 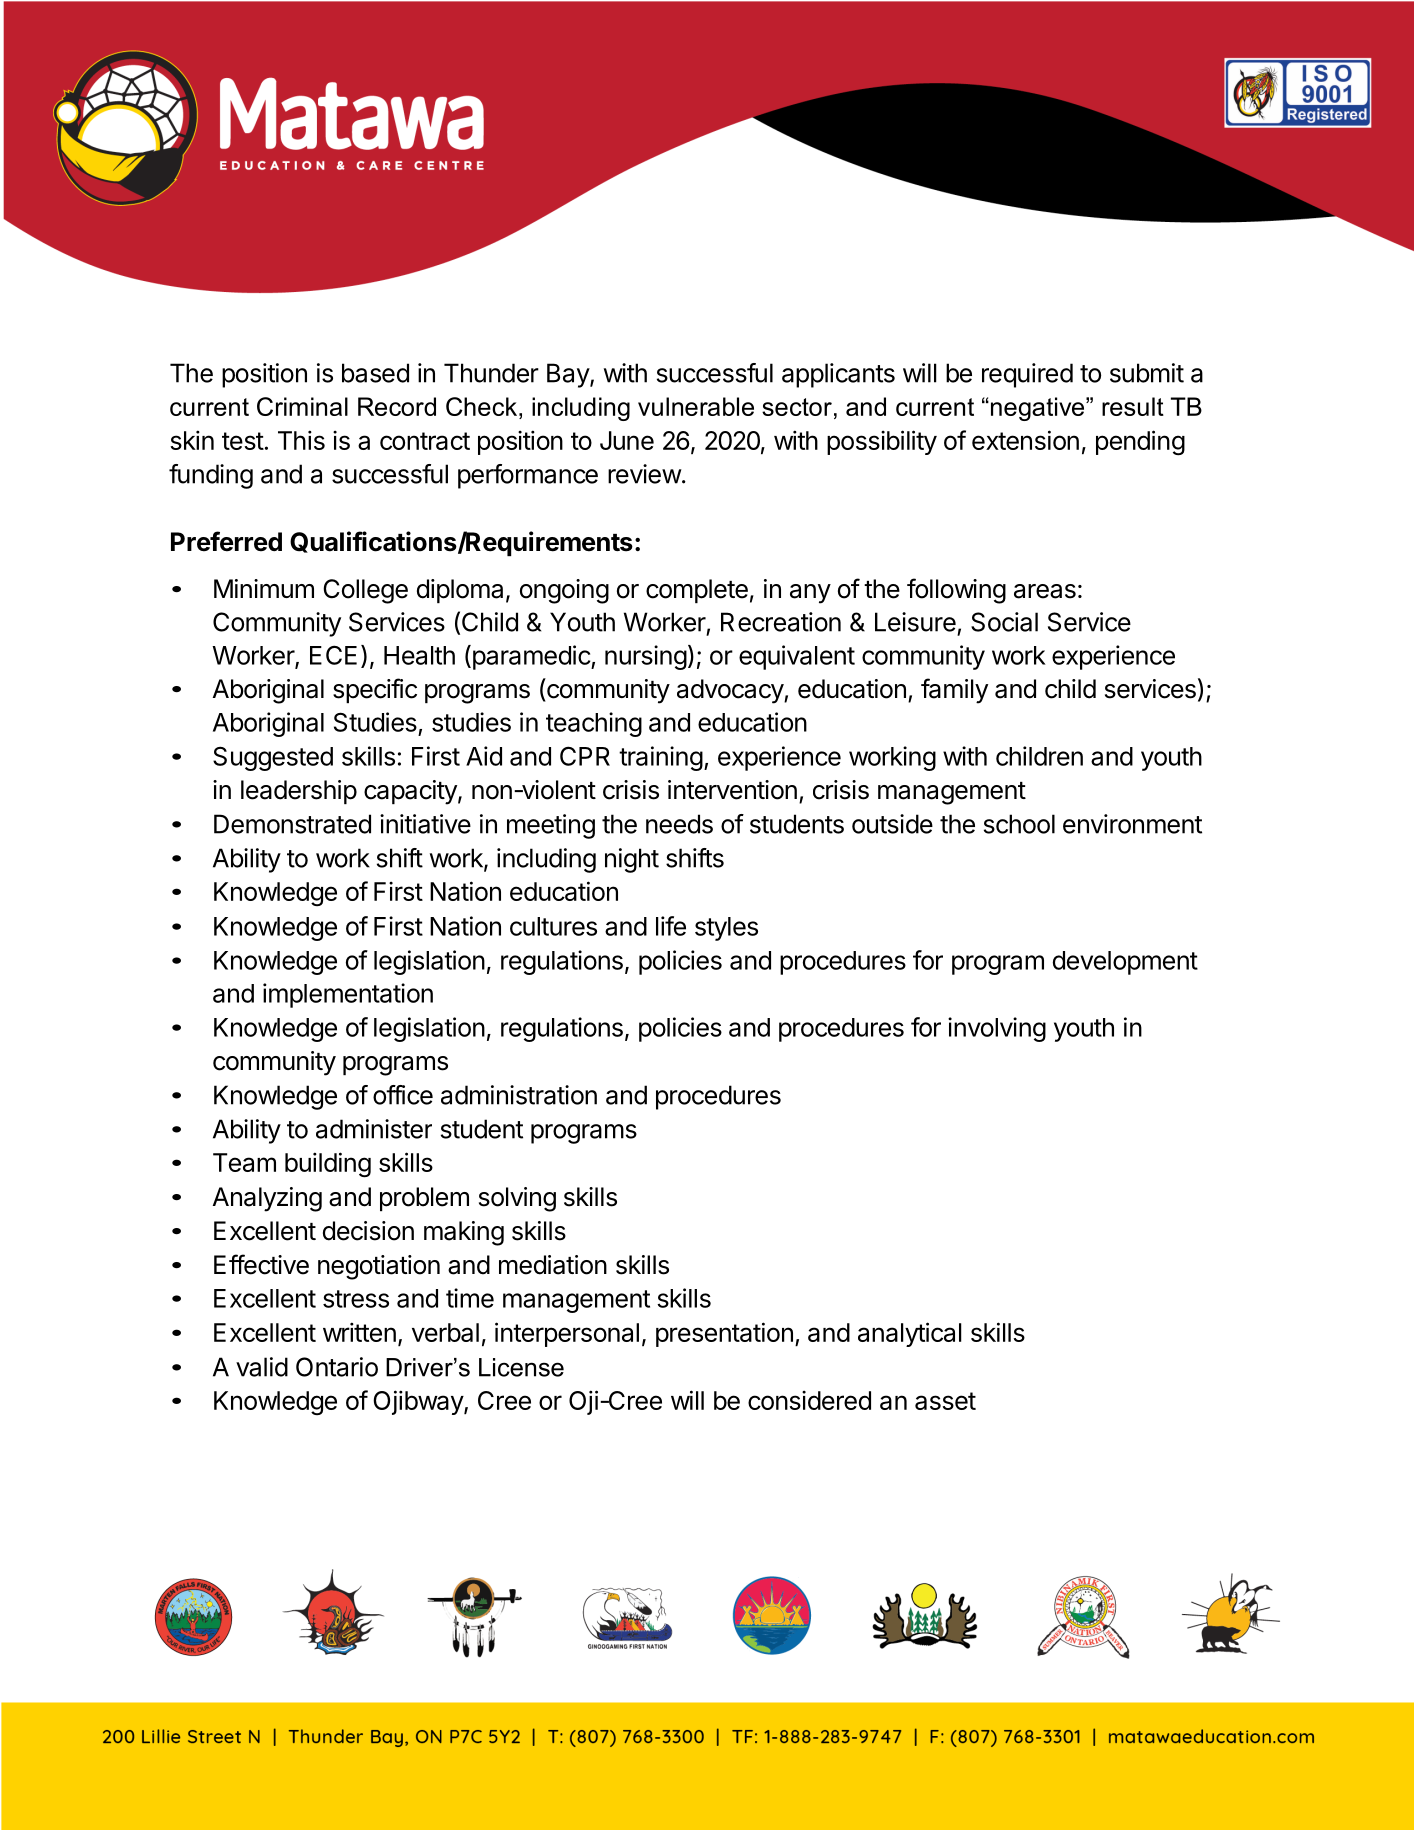 What do you see at coordinates (337, 1367) in the image?
I see `Ontario` at bounding box center [337, 1367].
